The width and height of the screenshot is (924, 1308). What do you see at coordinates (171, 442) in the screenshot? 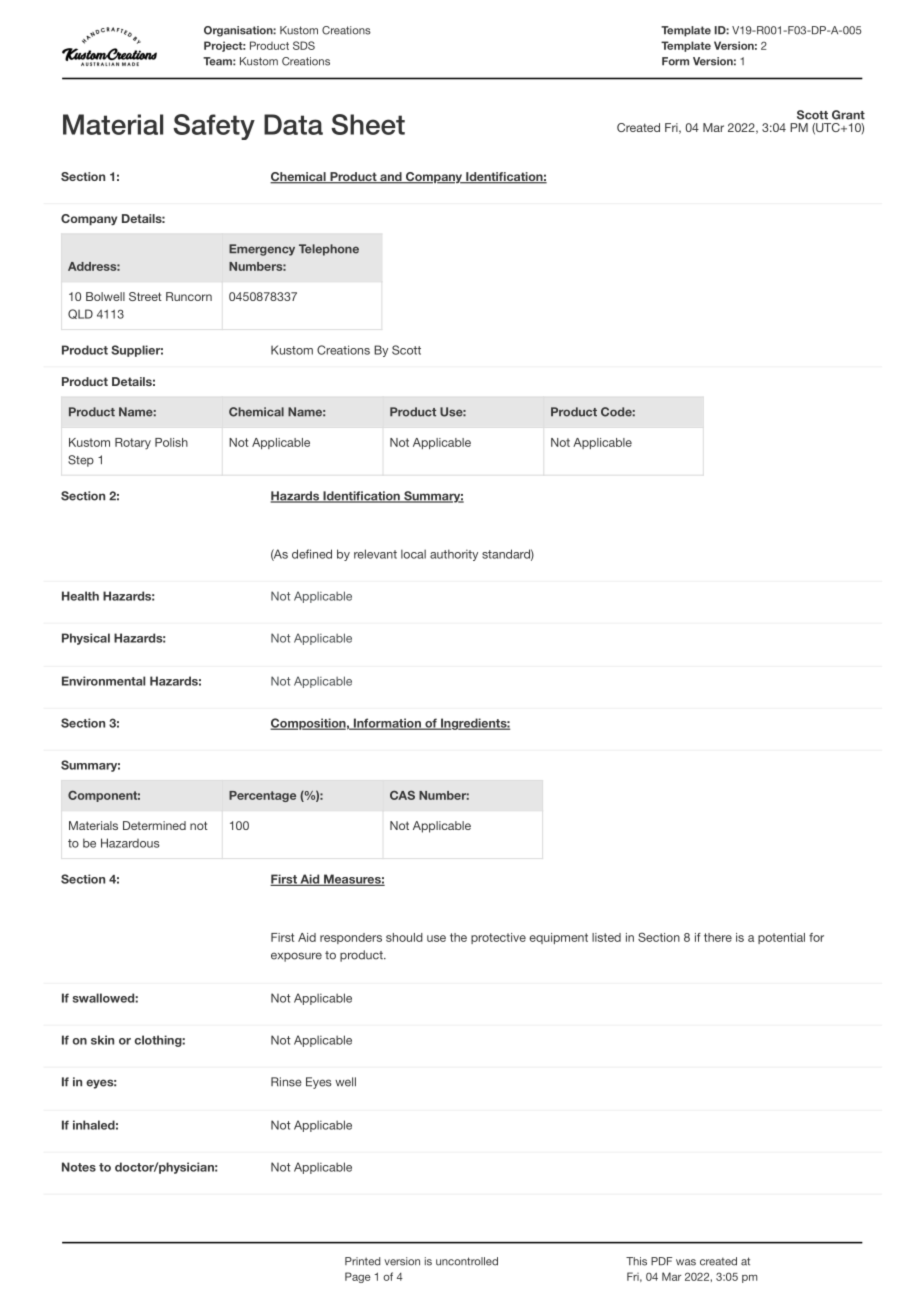
I see `Polish` at bounding box center [171, 442].
